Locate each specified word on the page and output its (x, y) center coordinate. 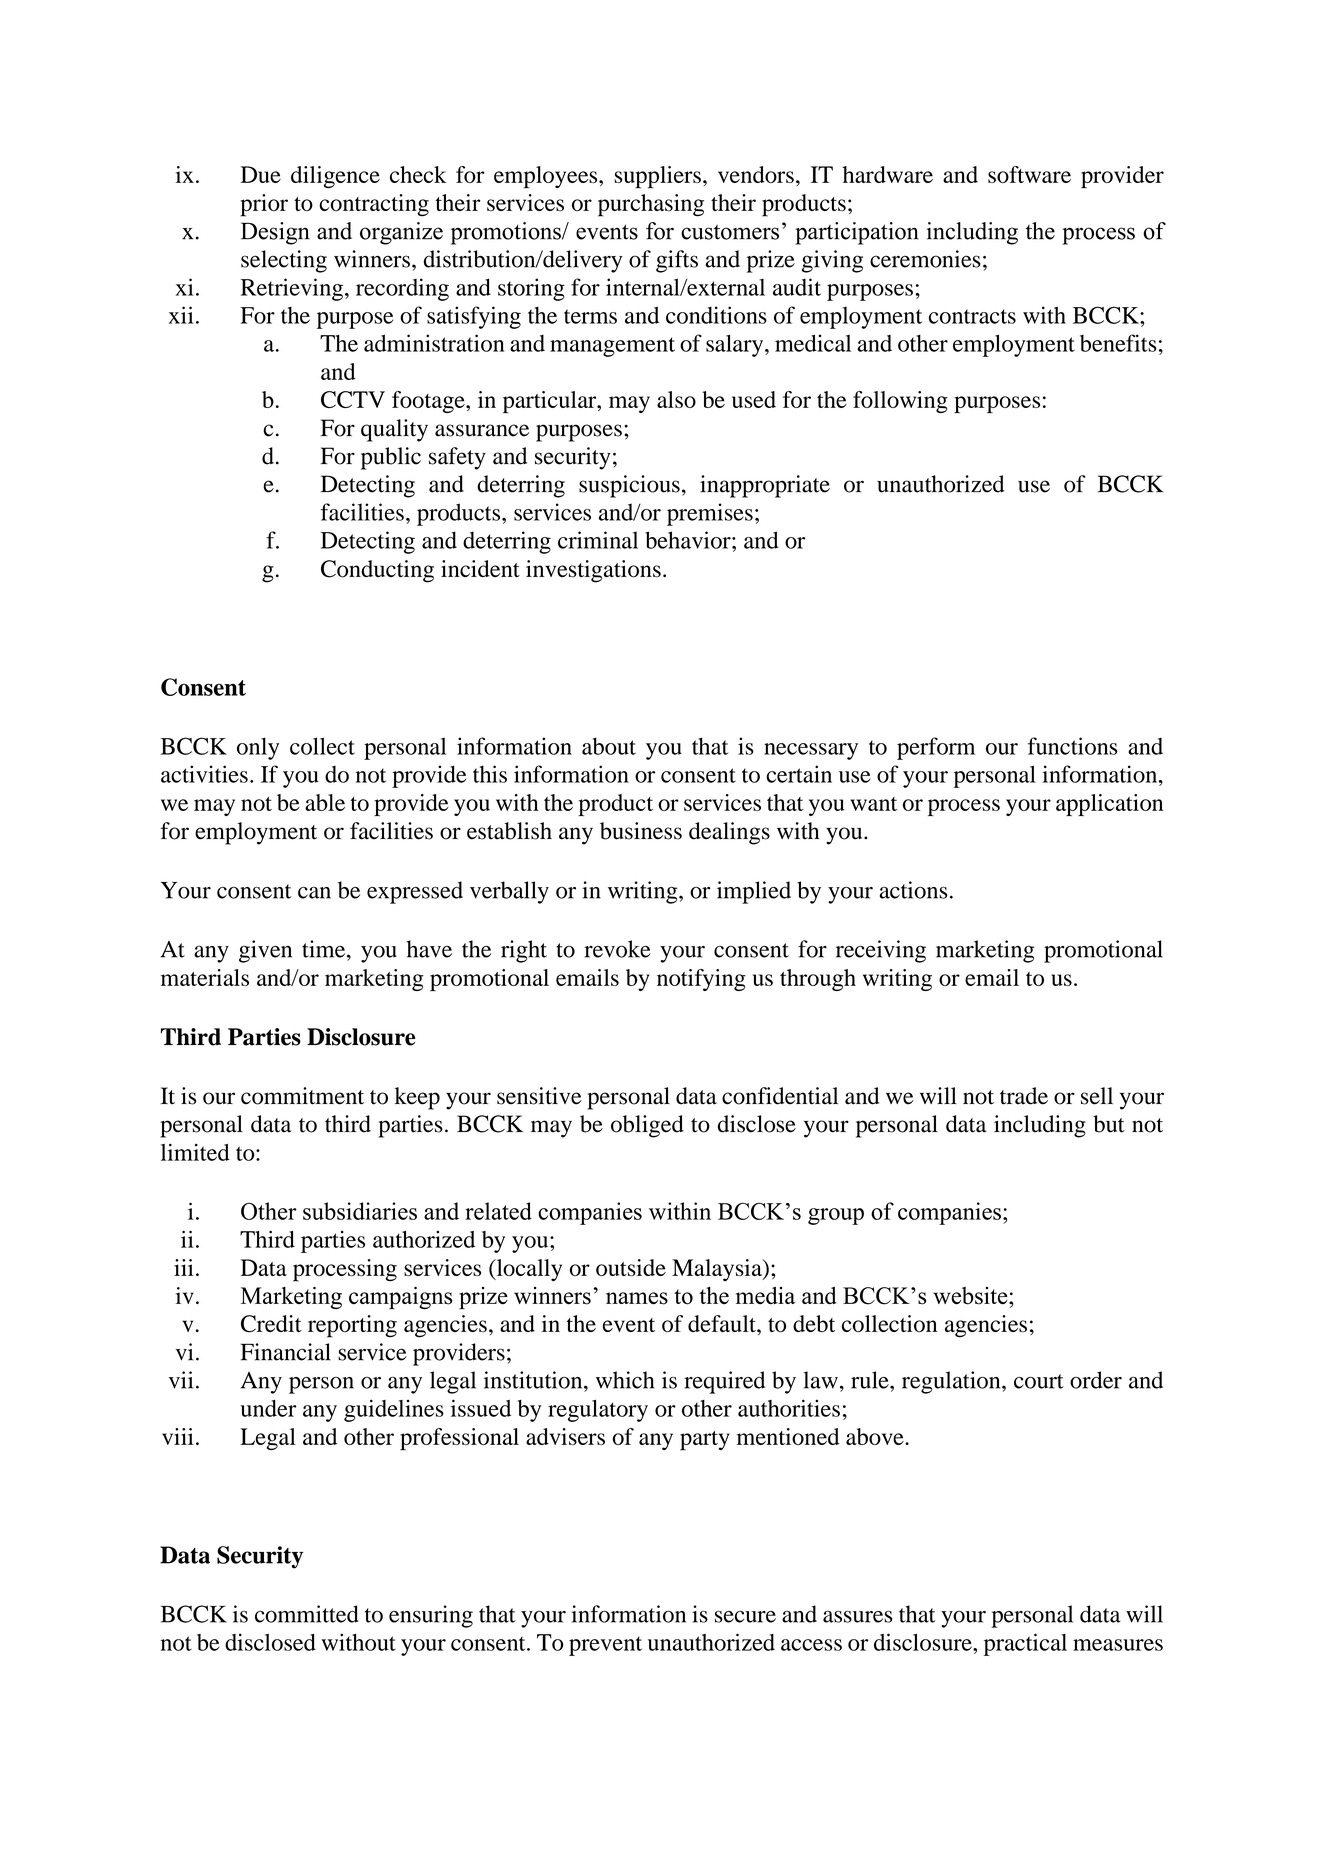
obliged (647, 1126)
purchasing (651, 205)
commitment (302, 1096)
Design (275, 233)
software (1029, 174)
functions (1073, 746)
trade (1024, 1096)
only (258, 748)
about (609, 746)
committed (307, 1614)
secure (745, 1617)
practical (1025, 1644)
